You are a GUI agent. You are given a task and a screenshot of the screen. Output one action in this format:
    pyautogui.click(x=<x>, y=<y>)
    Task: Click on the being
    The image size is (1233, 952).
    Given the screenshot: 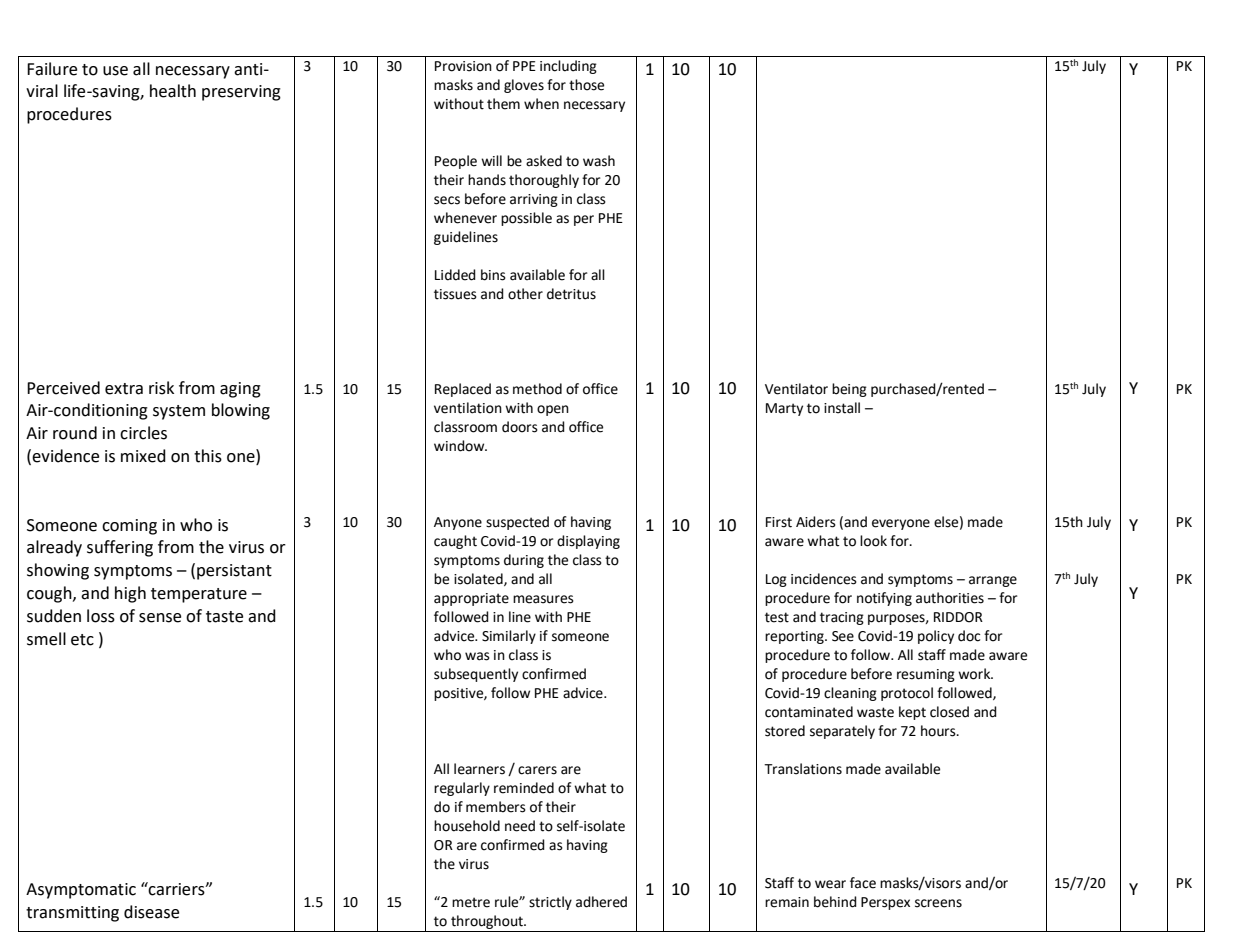 What is the action you would take?
    pyautogui.click(x=849, y=390)
